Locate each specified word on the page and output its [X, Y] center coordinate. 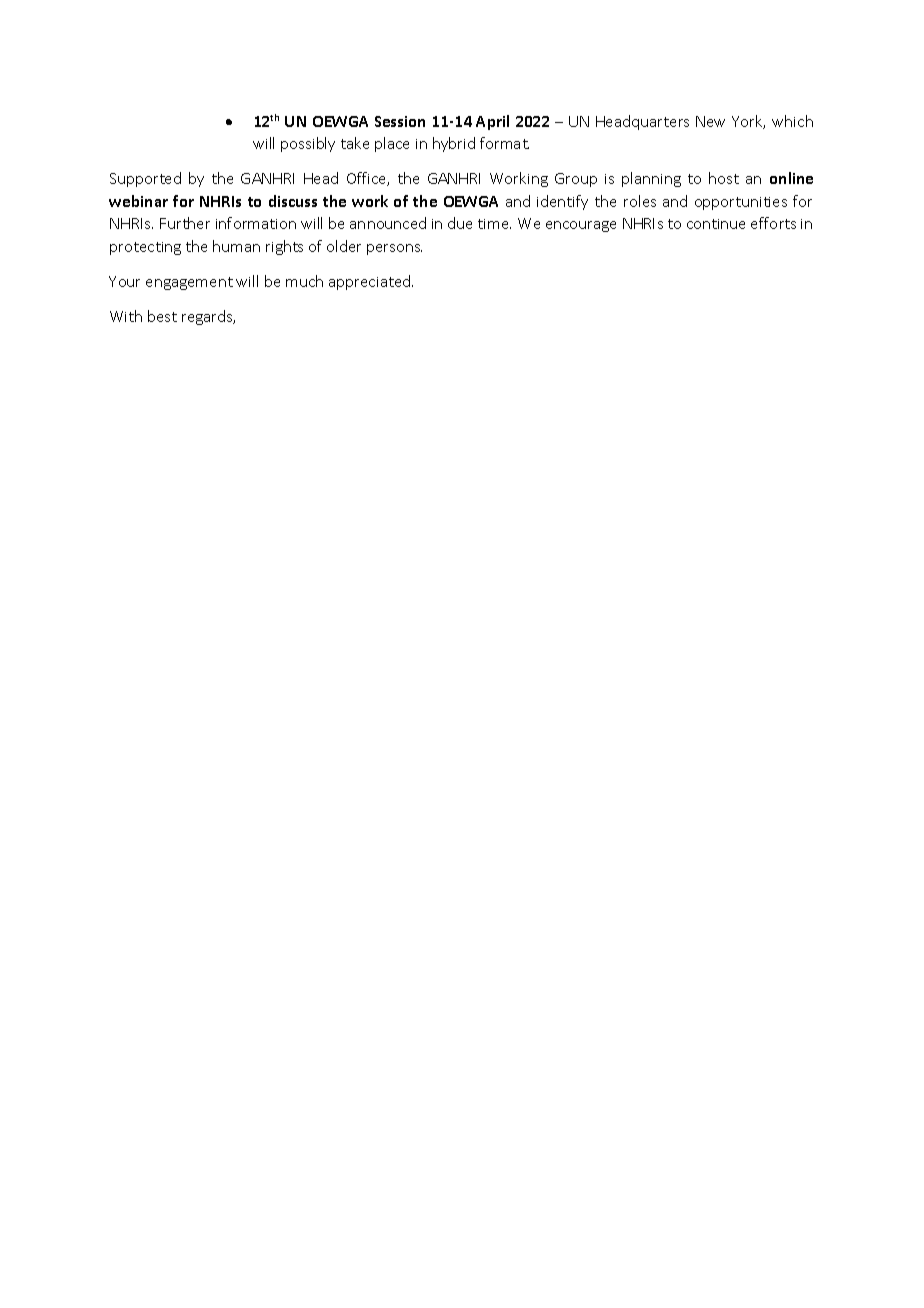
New [710, 121]
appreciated [371, 282]
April [492, 122]
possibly [308, 144]
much [304, 281]
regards [208, 317]
